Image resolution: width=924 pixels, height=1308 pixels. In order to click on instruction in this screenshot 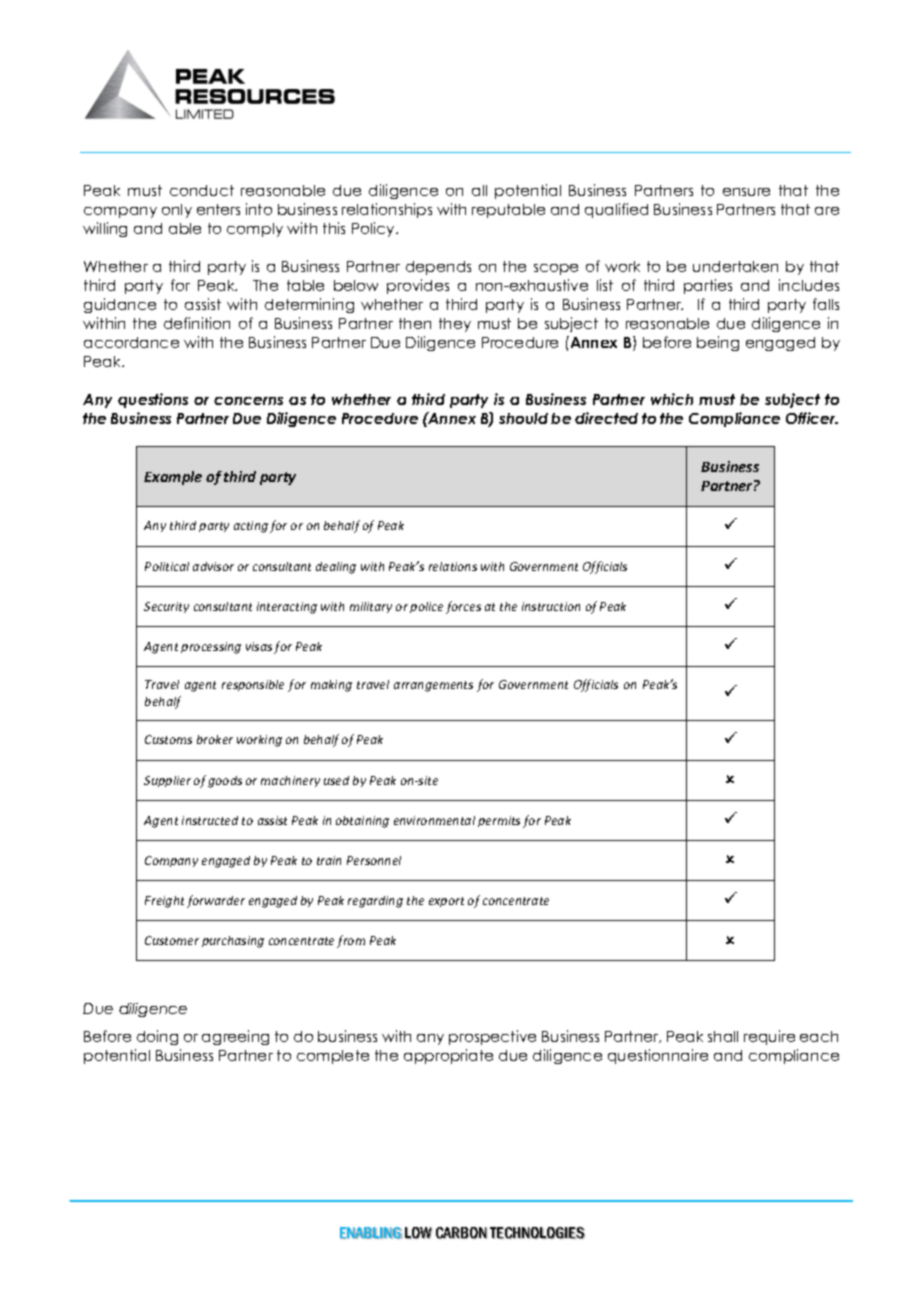, I will do `click(551, 606)`.
